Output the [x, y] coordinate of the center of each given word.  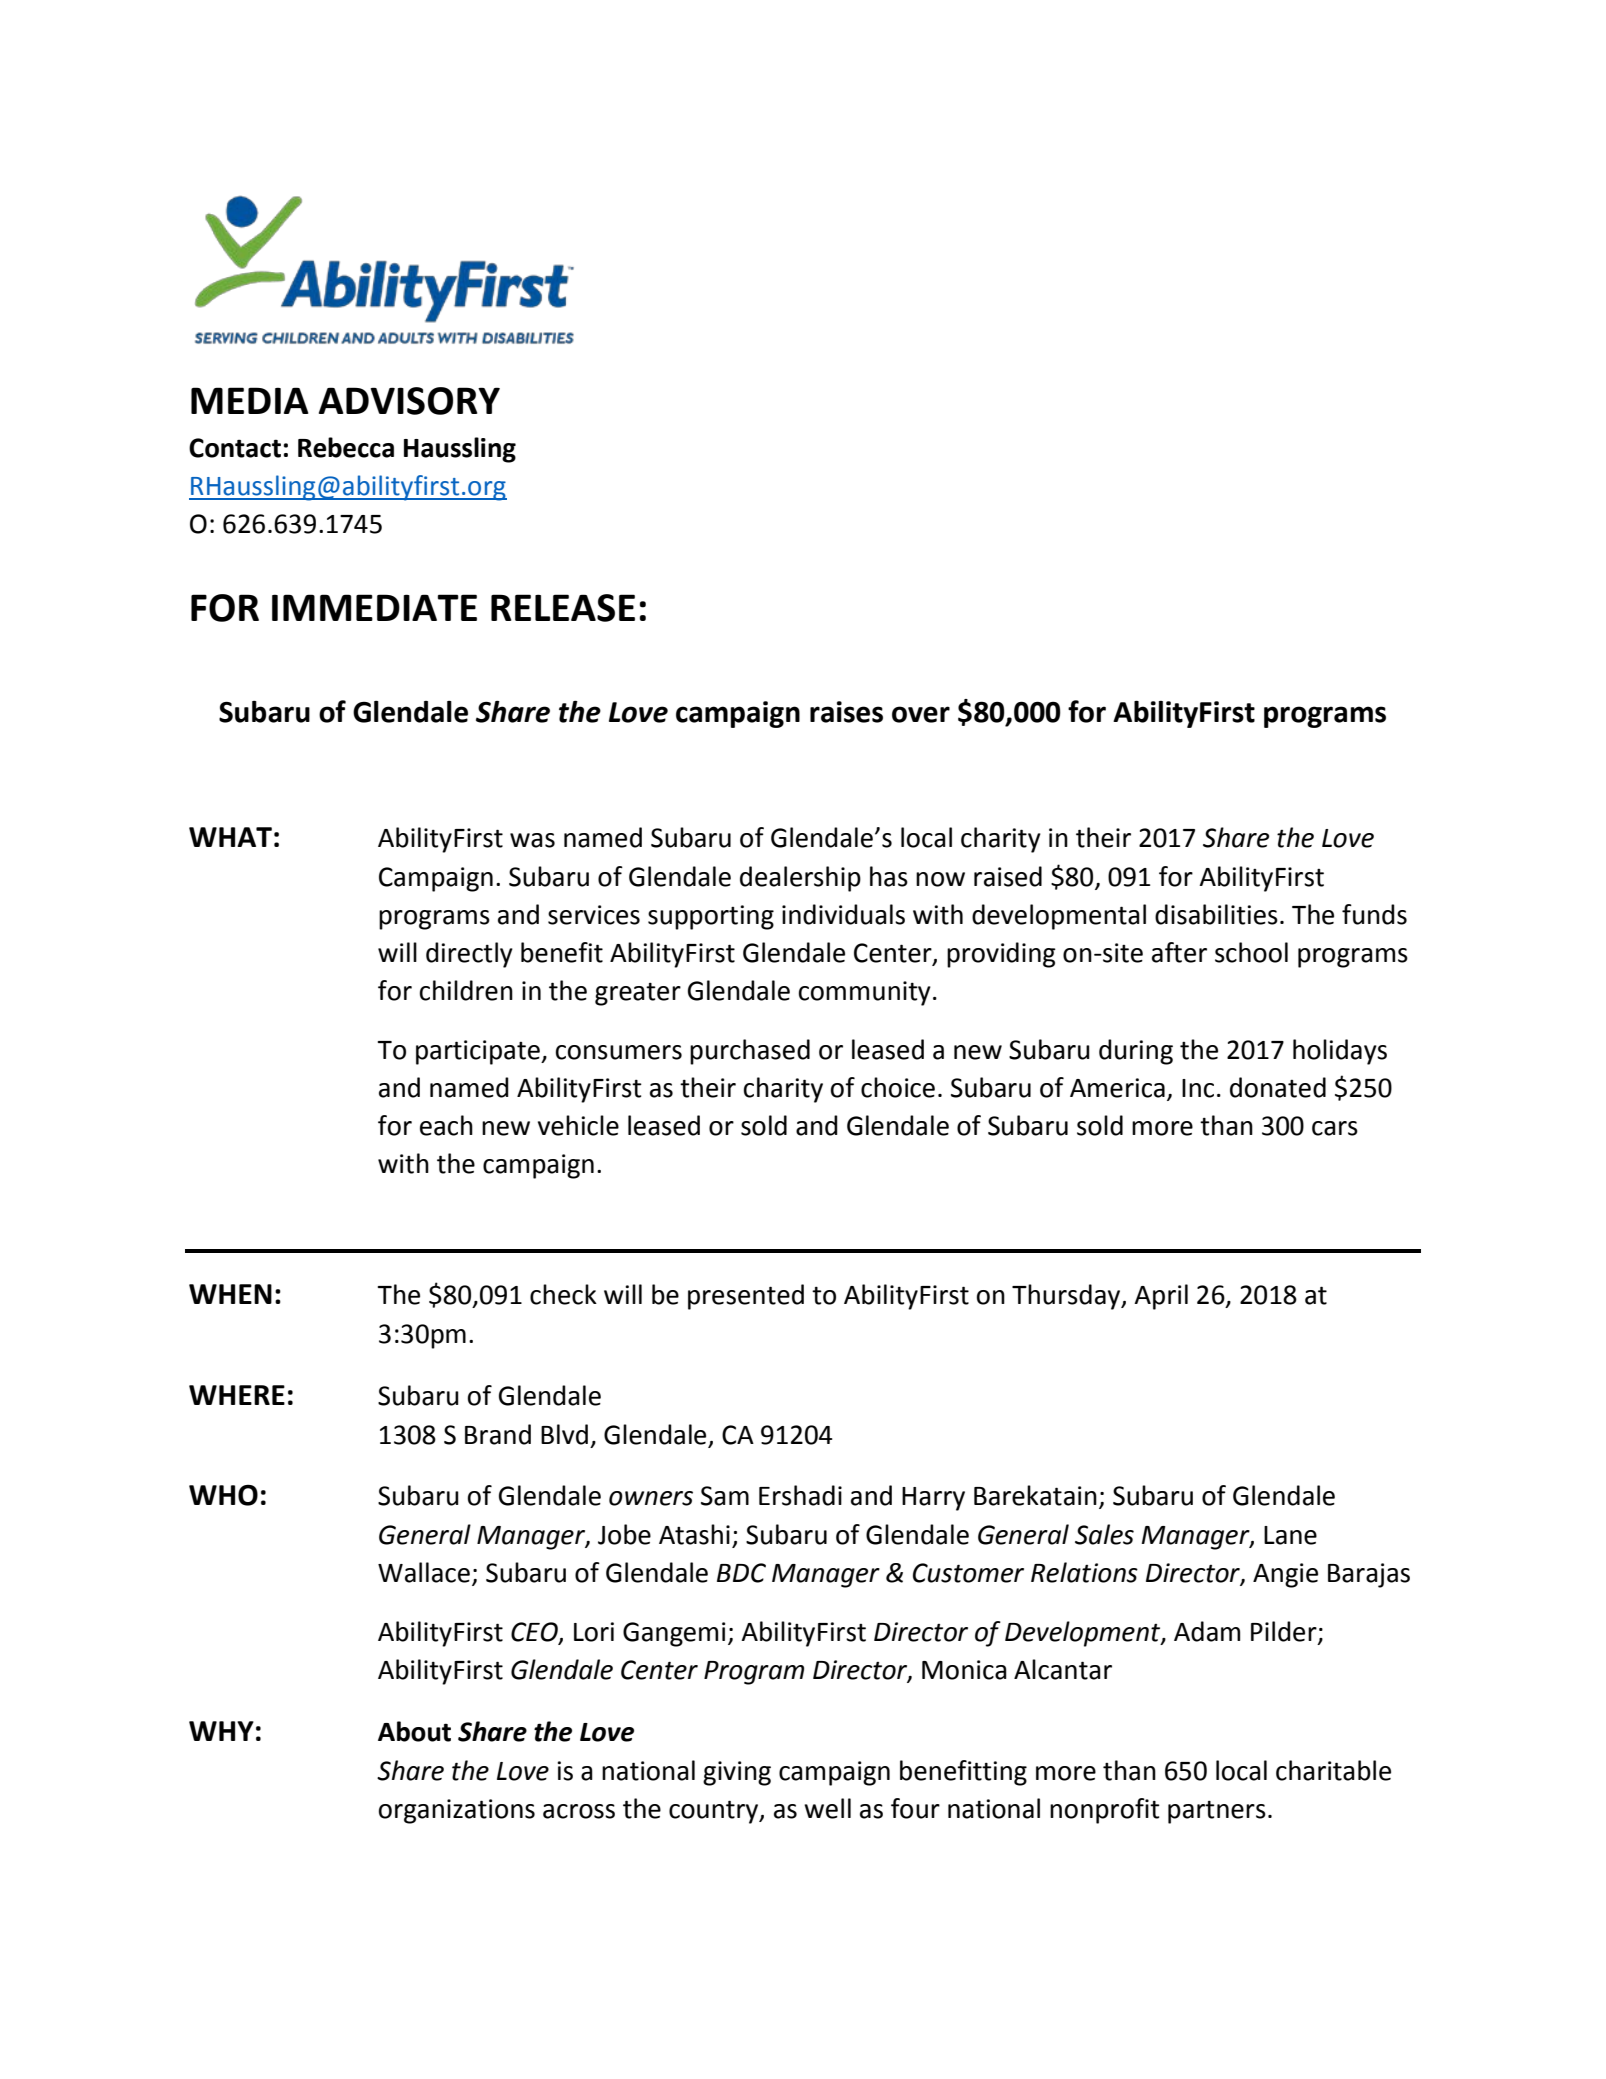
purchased [750, 1052]
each [446, 1125]
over [921, 714]
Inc [1198, 1088]
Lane [1290, 1535]
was [532, 840]
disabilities [1216, 914]
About [414, 1731]
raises [846, 712]
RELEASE [563, 608]
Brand [498, 1434]
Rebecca [346, 447]
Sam [725, 1496]
